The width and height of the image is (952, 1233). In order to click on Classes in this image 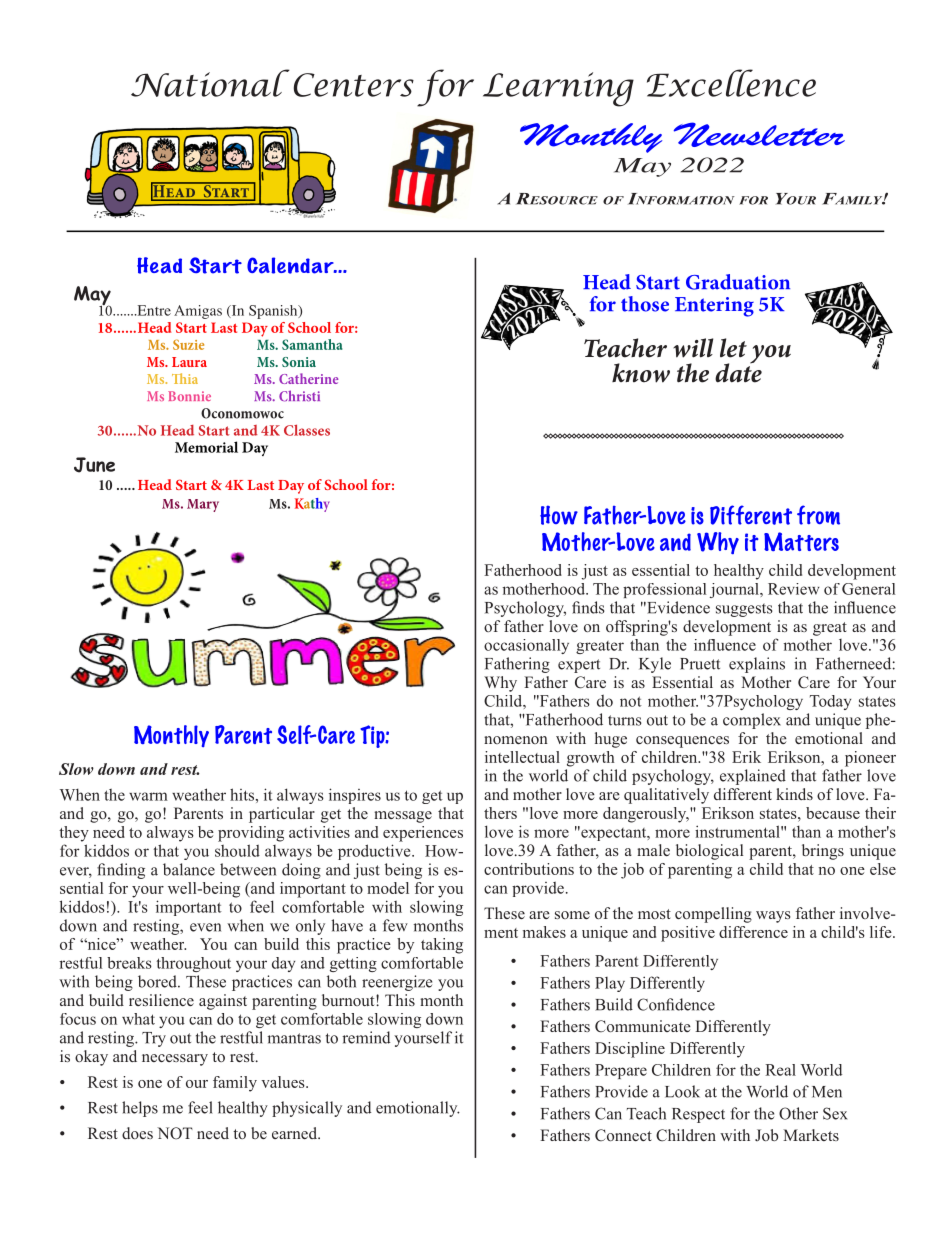, I will do `click(307, 430)`.
